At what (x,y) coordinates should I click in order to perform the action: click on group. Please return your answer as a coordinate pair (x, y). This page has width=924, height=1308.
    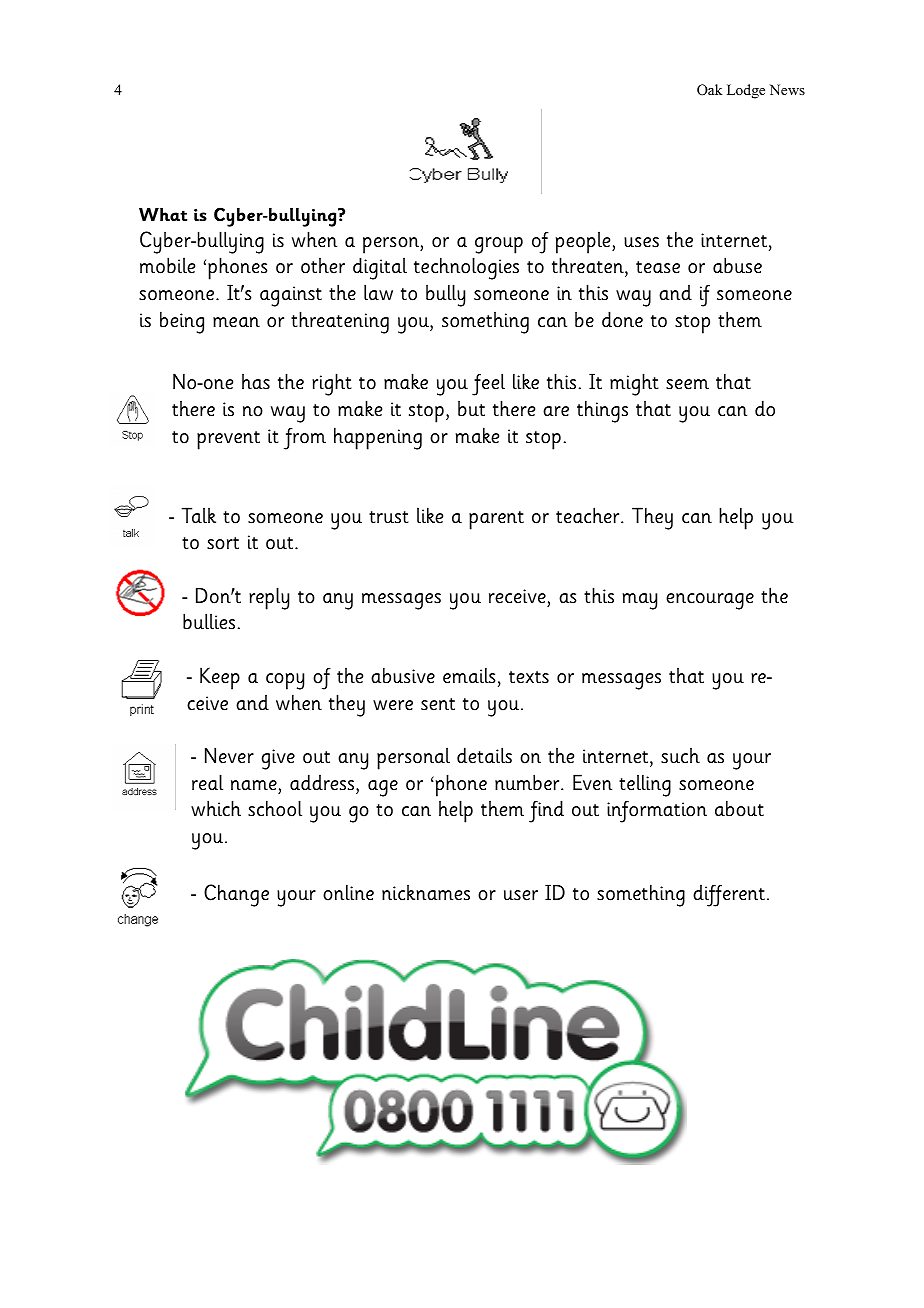
    Looking at the image, I should click on (499, 245).
